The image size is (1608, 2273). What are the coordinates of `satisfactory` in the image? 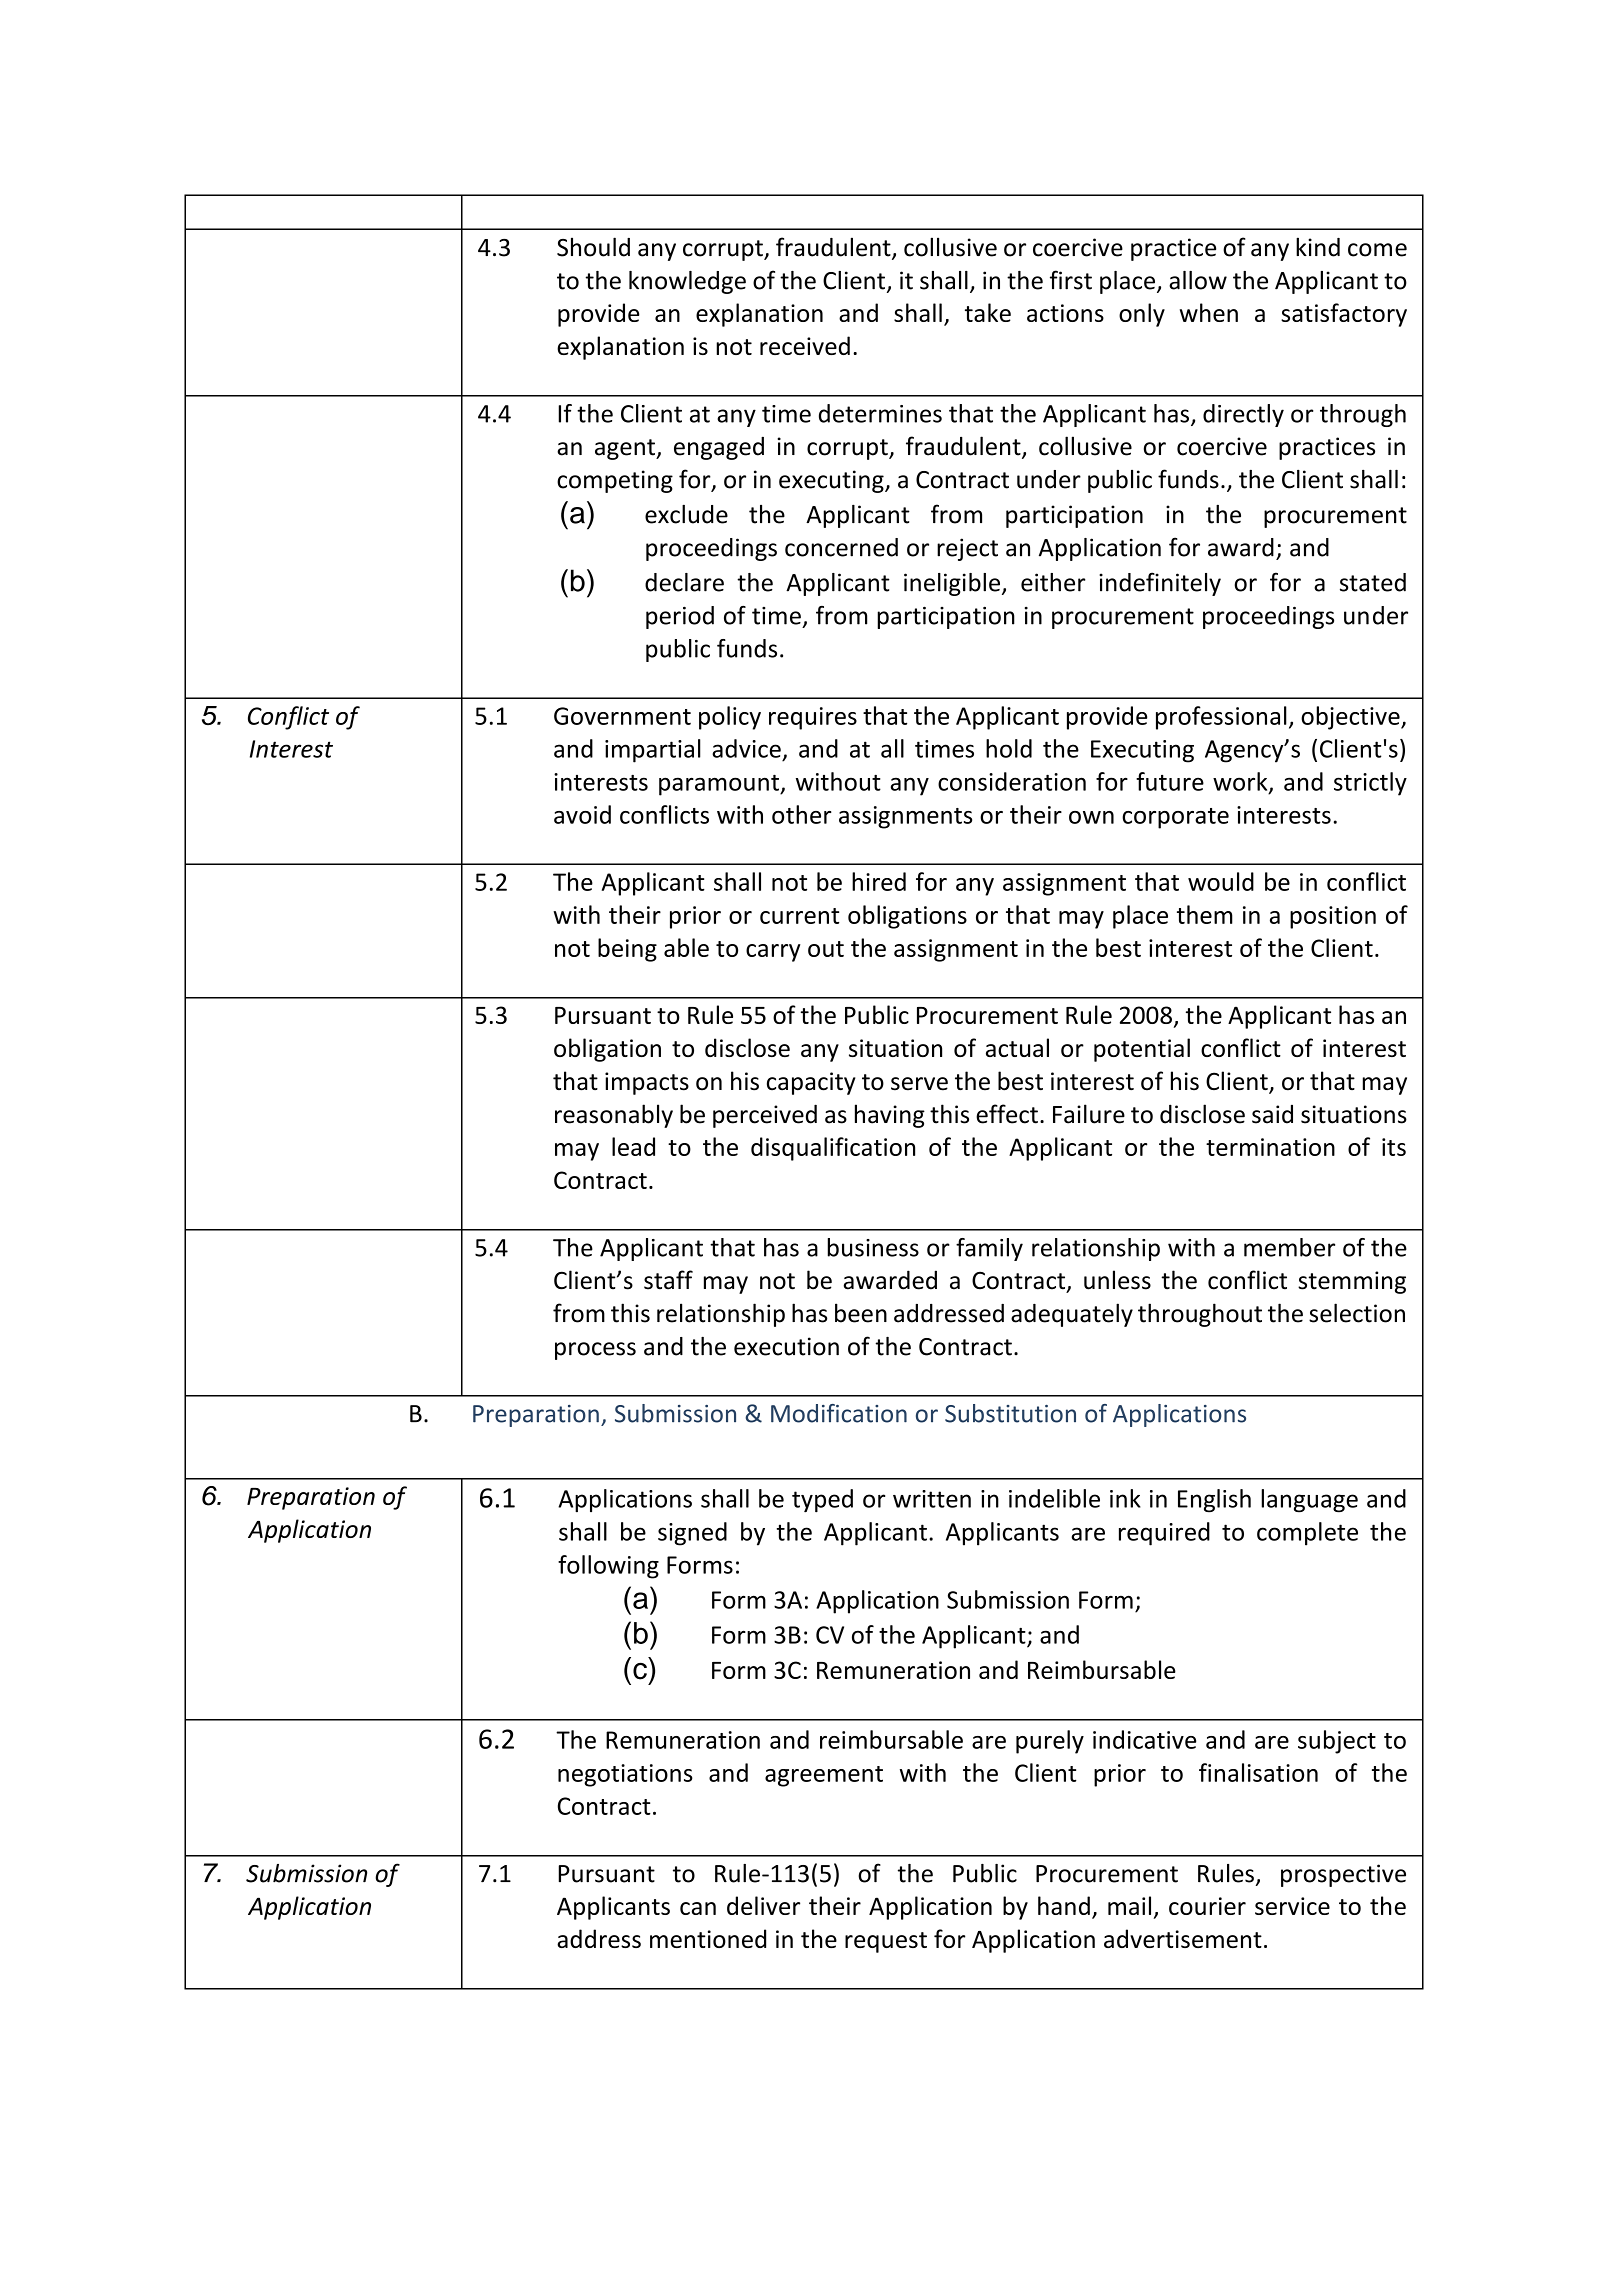 It's located at (1344, 315).
